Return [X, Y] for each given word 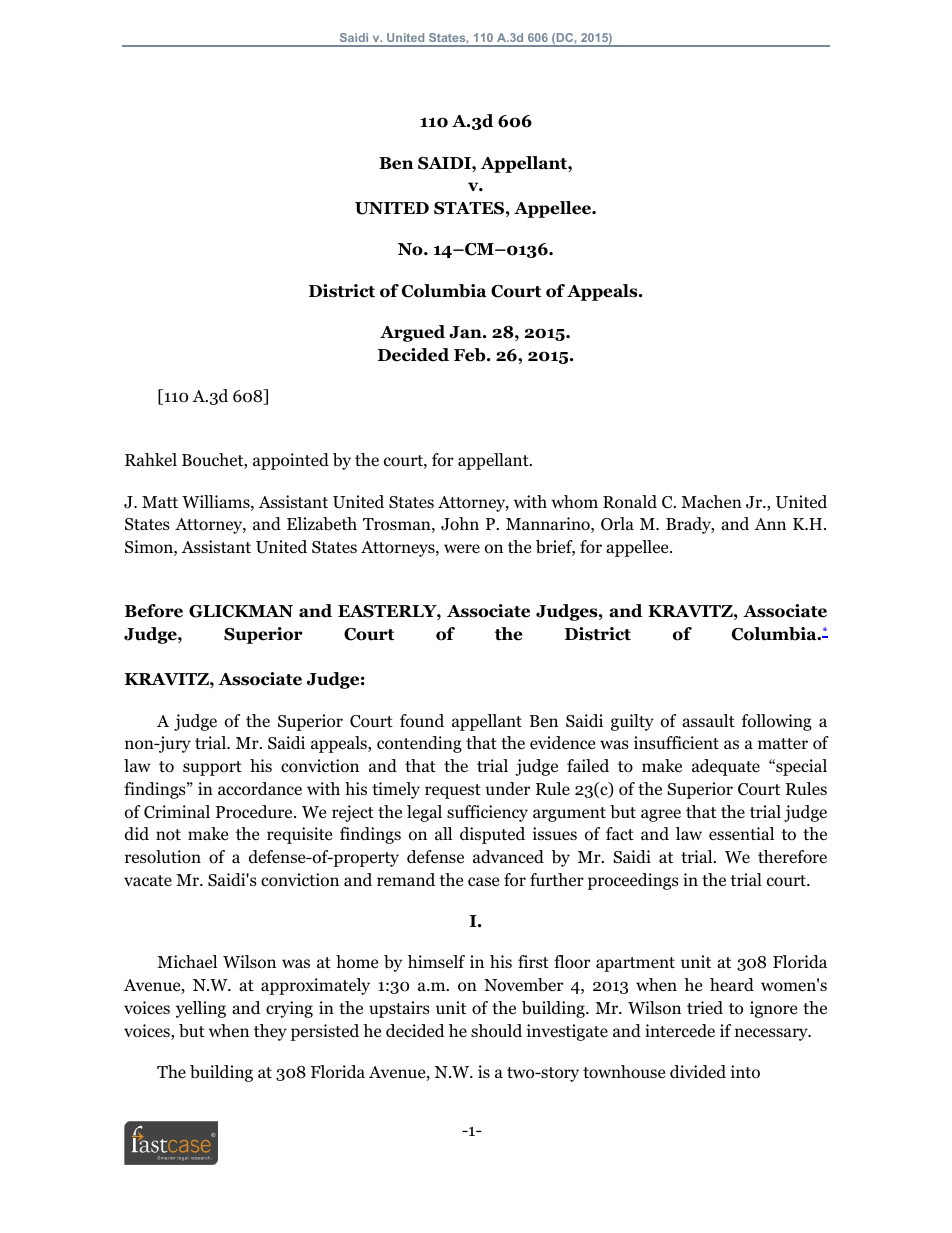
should [496, 1031]
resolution [163, 857]
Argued [412, 333]
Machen [711, 501]
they [270, 1032]
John [460, 524]
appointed [291, 461]
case [483, 881]
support [212, 768]
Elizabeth [322, 524]
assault [708, 720]
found [422, 721]
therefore [792, 857]
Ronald [630, 502]
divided [698, 1072]
